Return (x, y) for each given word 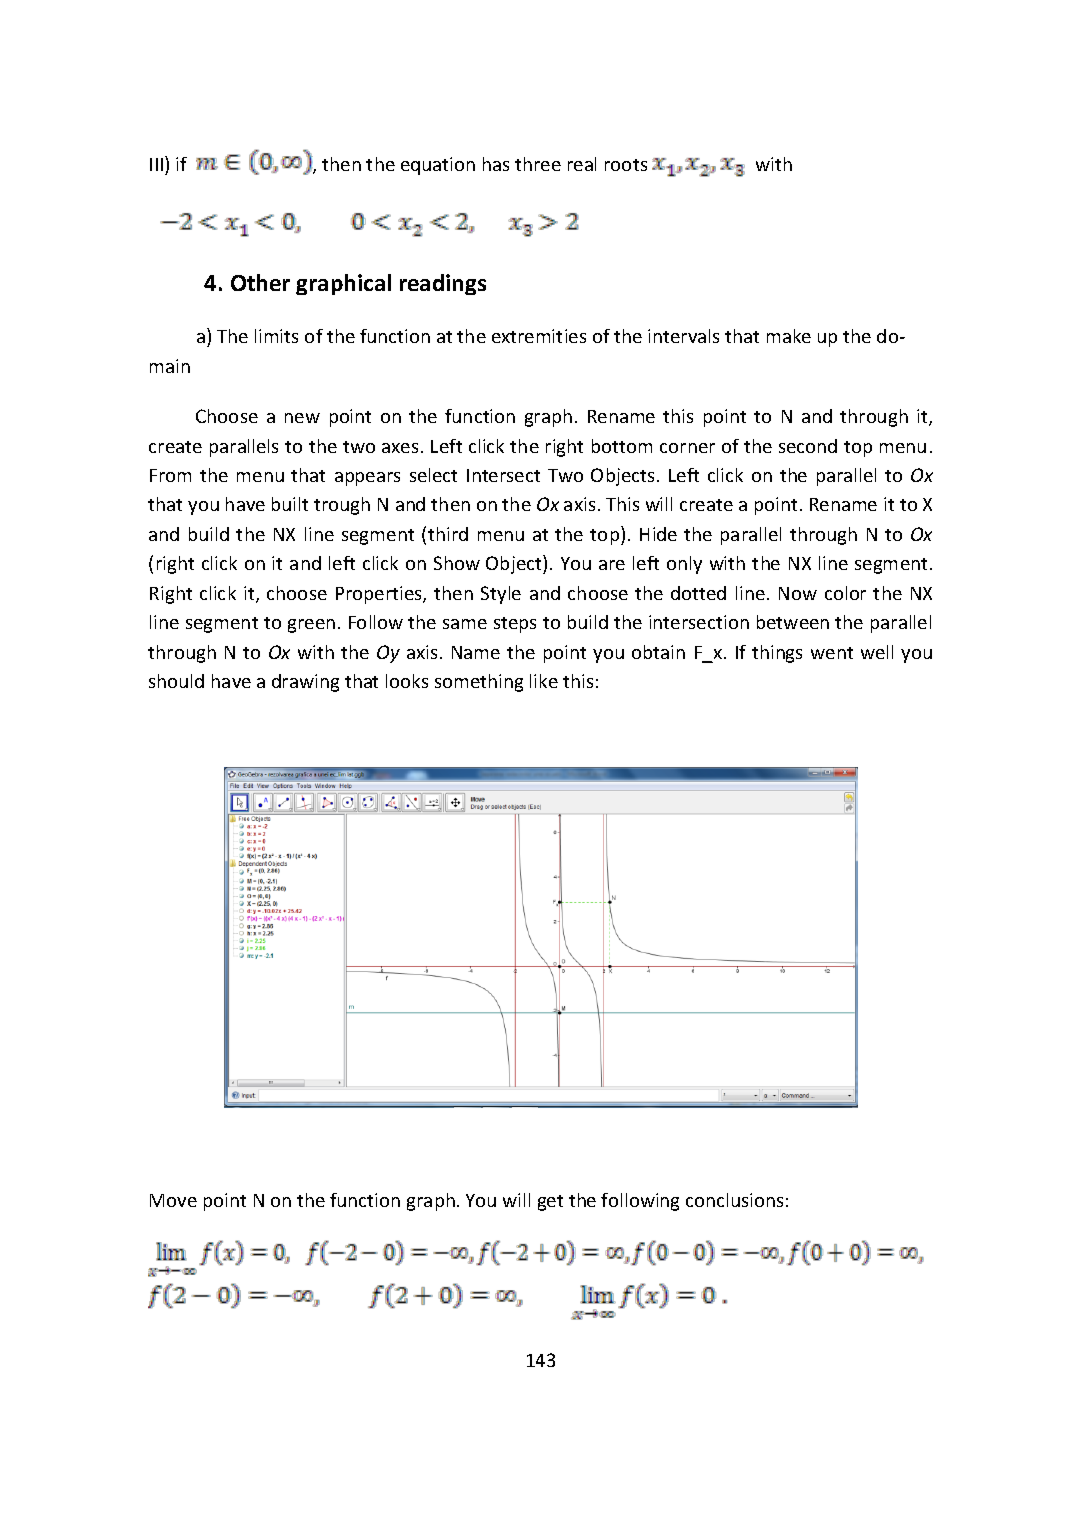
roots (626, 165)
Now (798, 593)
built (290, 504)
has (496, 164)
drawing (305, 683)
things (777, 654)
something (479, 683)
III (156, 164)
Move (173, 1200)
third (448, 534)
